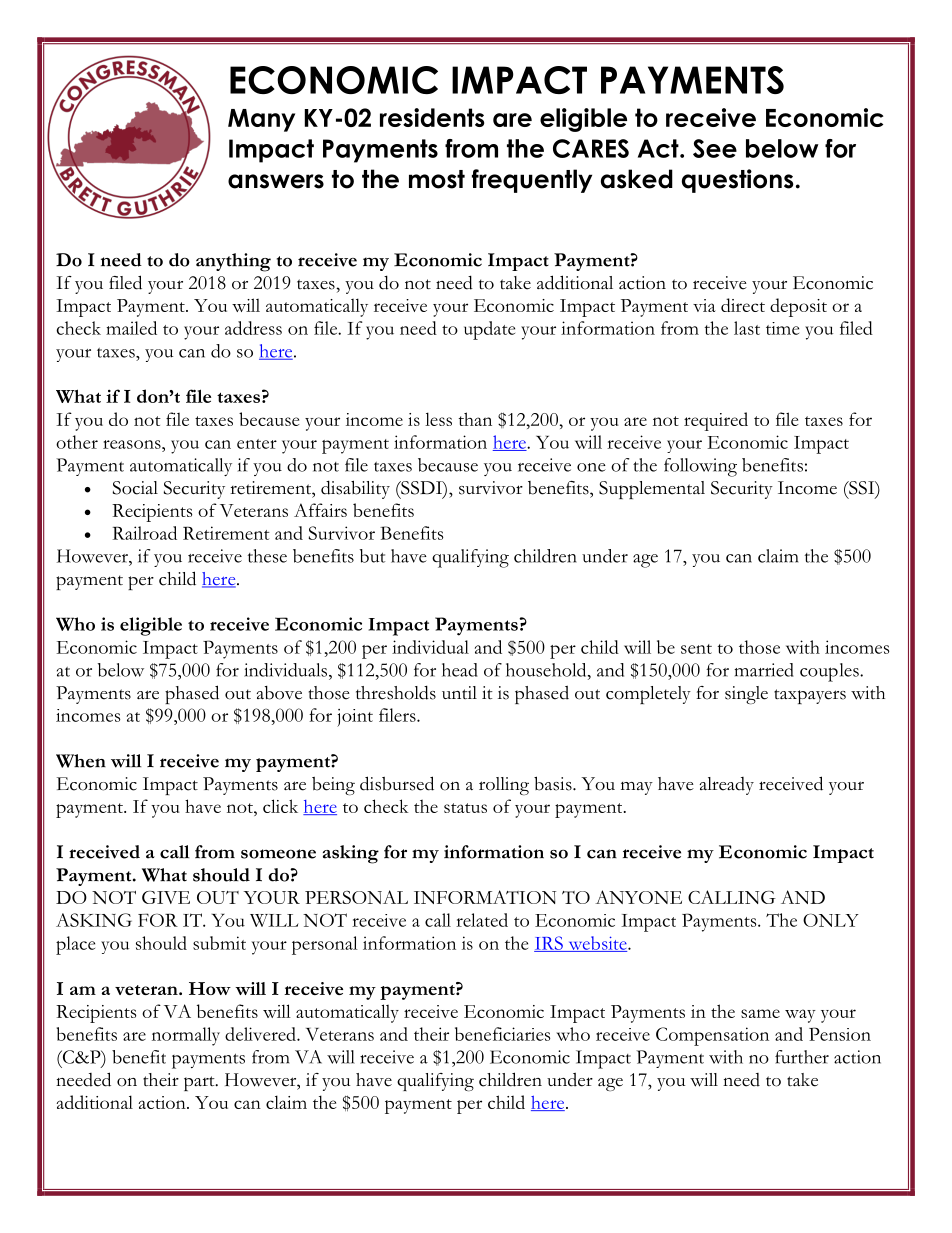 The height and width of the image is (1233, 952). I want to click on already, so click(727, 786).
